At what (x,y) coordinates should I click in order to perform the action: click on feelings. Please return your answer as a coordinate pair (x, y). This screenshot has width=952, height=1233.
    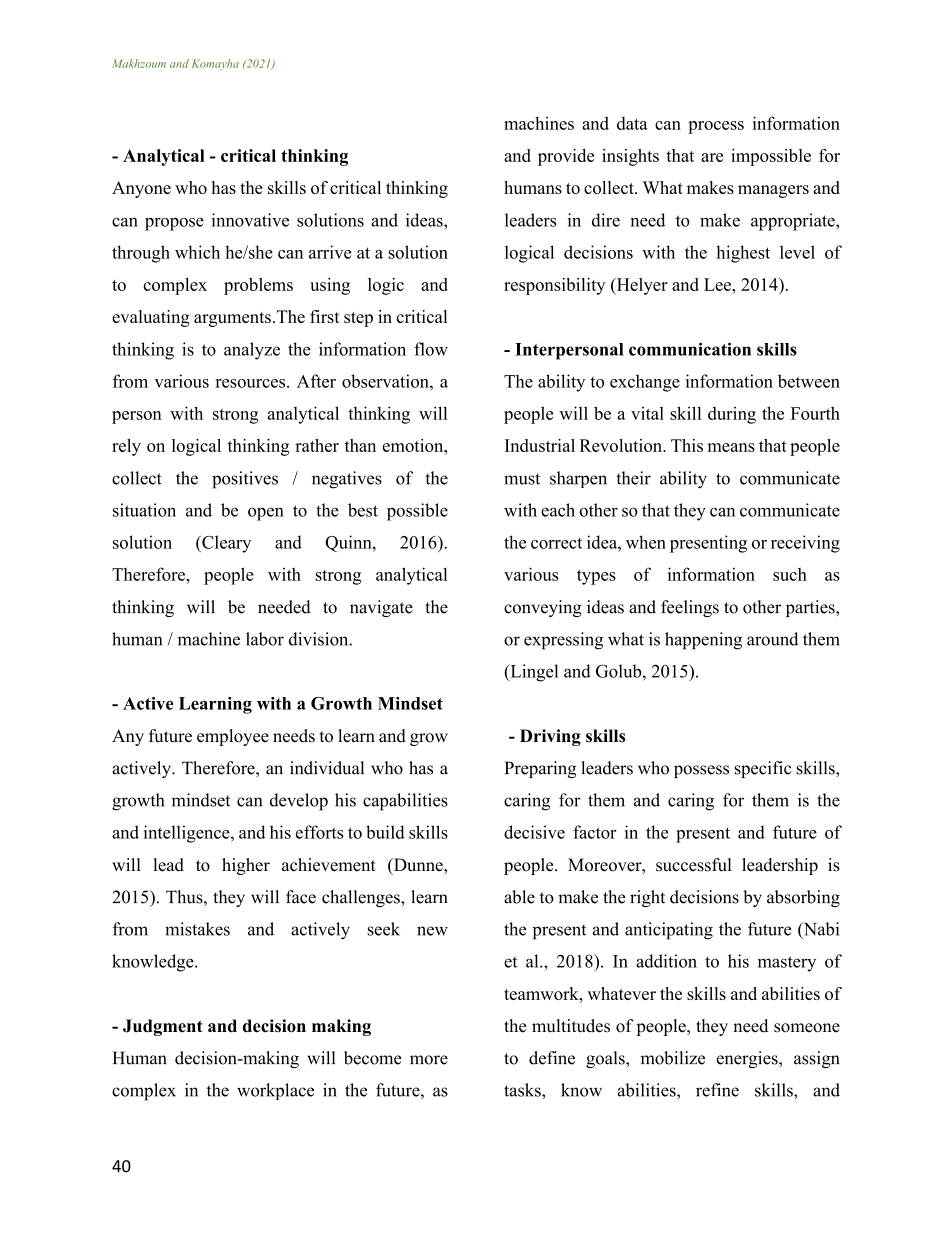
    Looking at the image, I should click on (690, 608).
